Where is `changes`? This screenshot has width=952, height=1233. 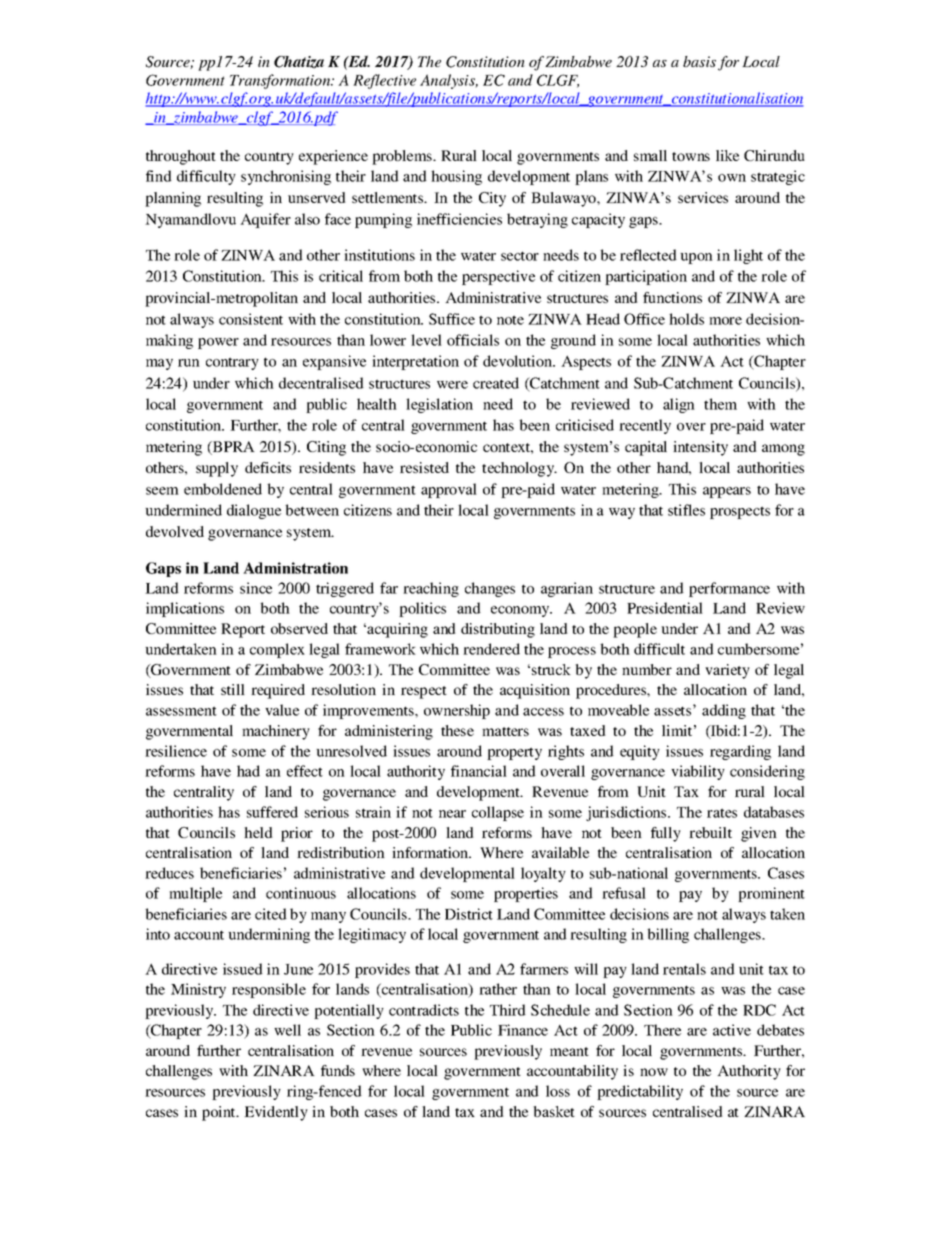
changes is located at coordinates (490, 589).
